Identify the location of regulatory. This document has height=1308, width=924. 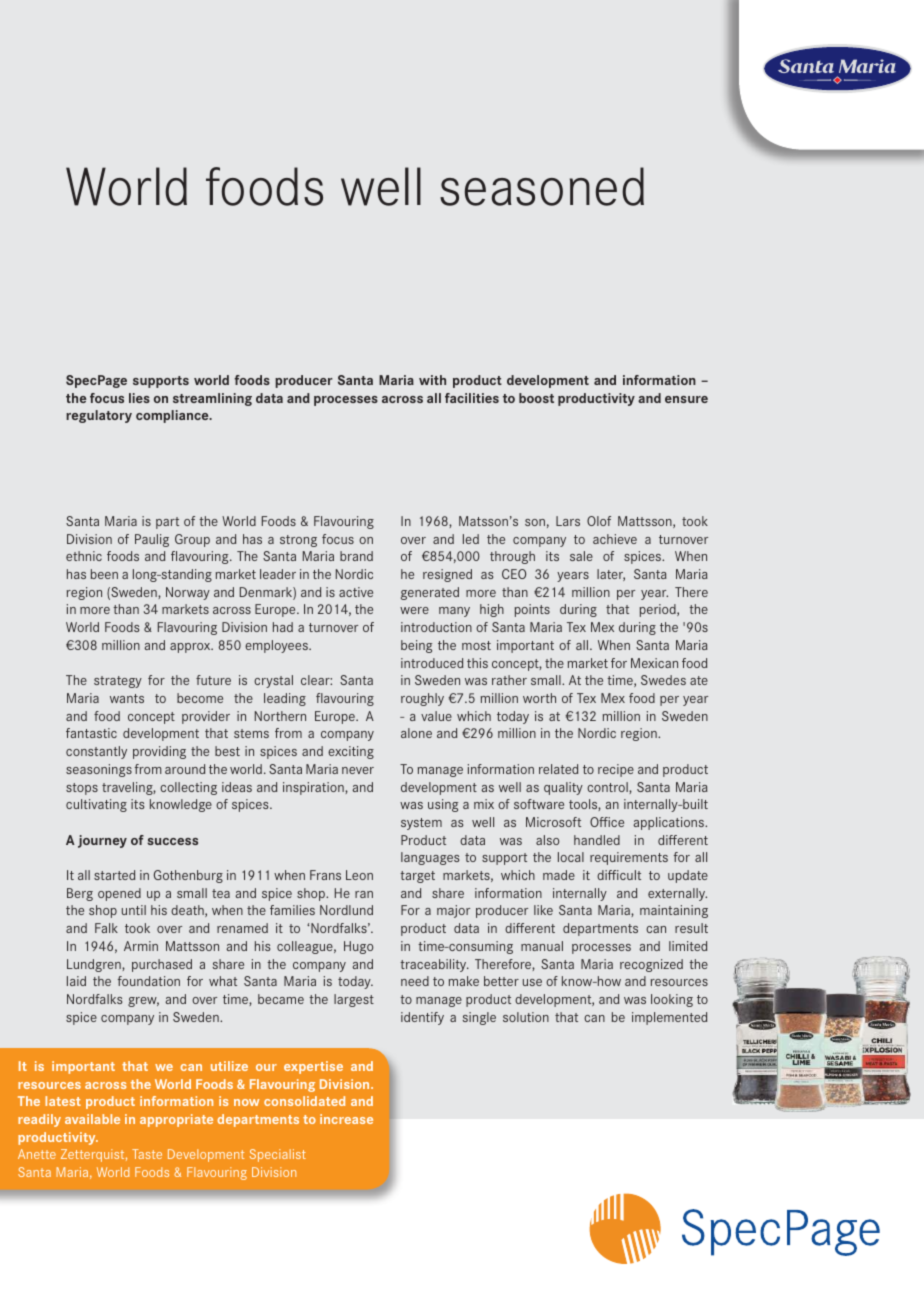
(99, 416).
